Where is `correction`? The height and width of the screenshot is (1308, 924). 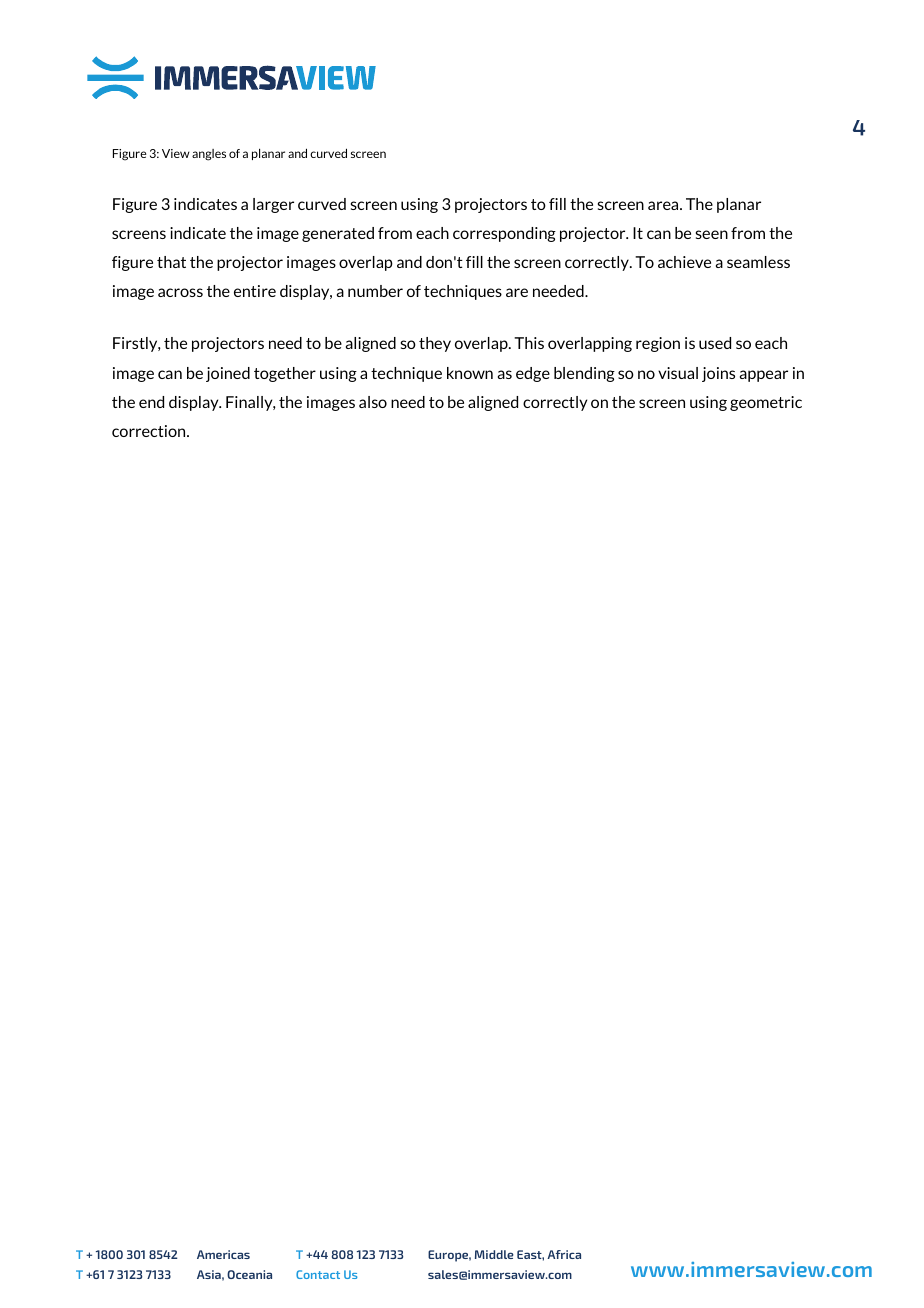
correction is located at coordinates (150, 431).
